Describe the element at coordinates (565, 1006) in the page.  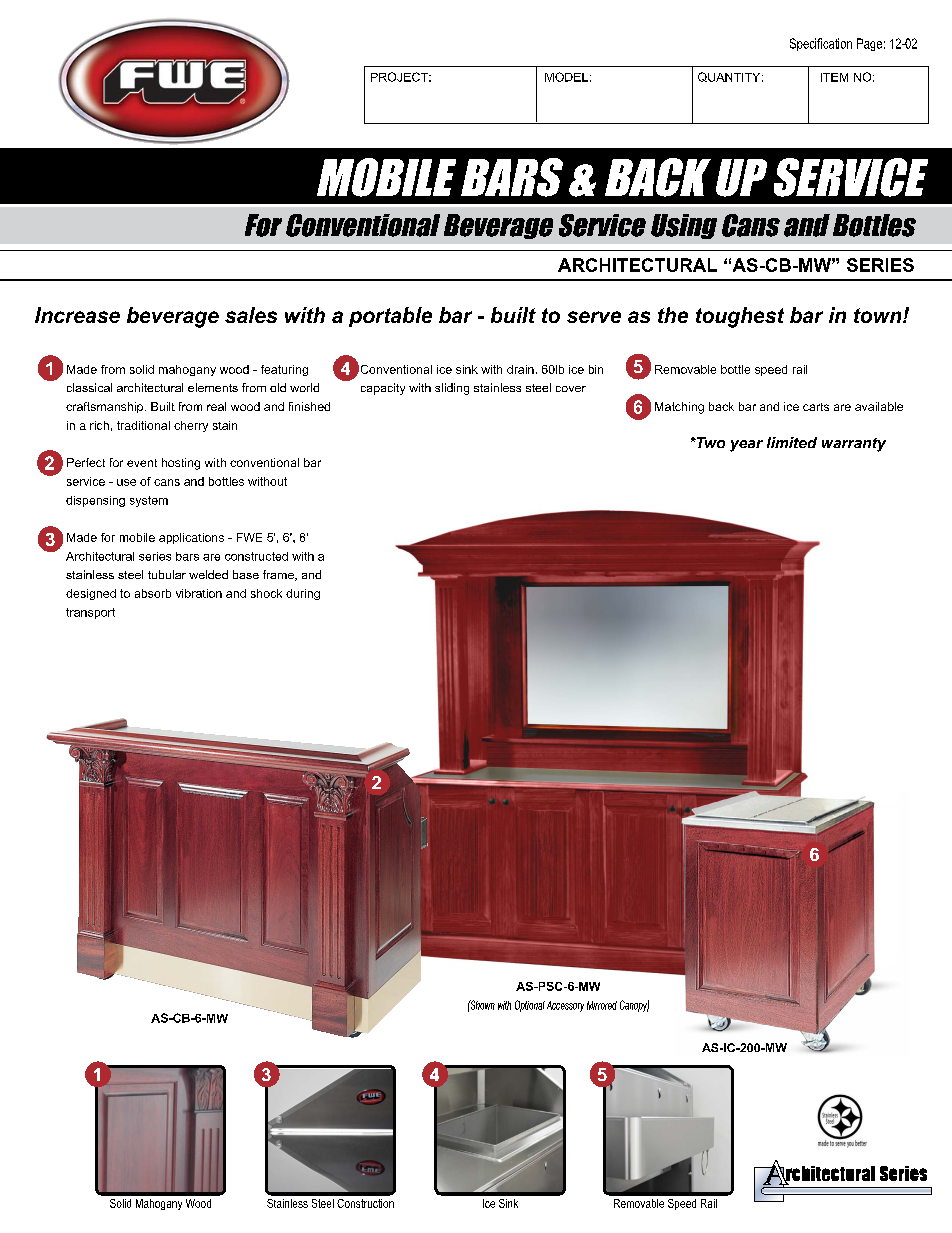
I see `Accessory` at that location.
